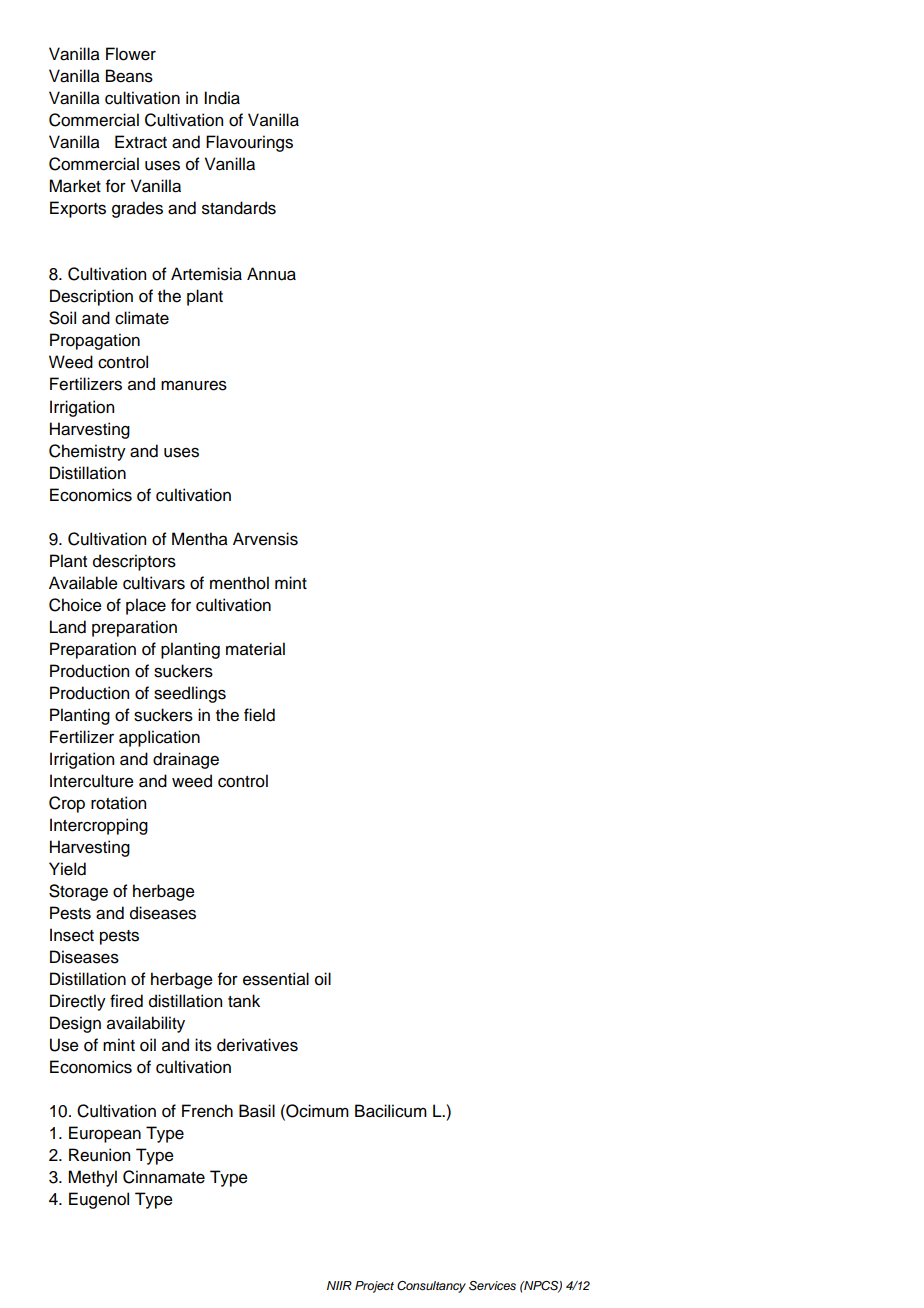 Image resolution: width=924 pixels, height=1308 pixels. What do you see at coordinates (239, 208) in the document?
I see `standards` at bounding box center [239, 208].
